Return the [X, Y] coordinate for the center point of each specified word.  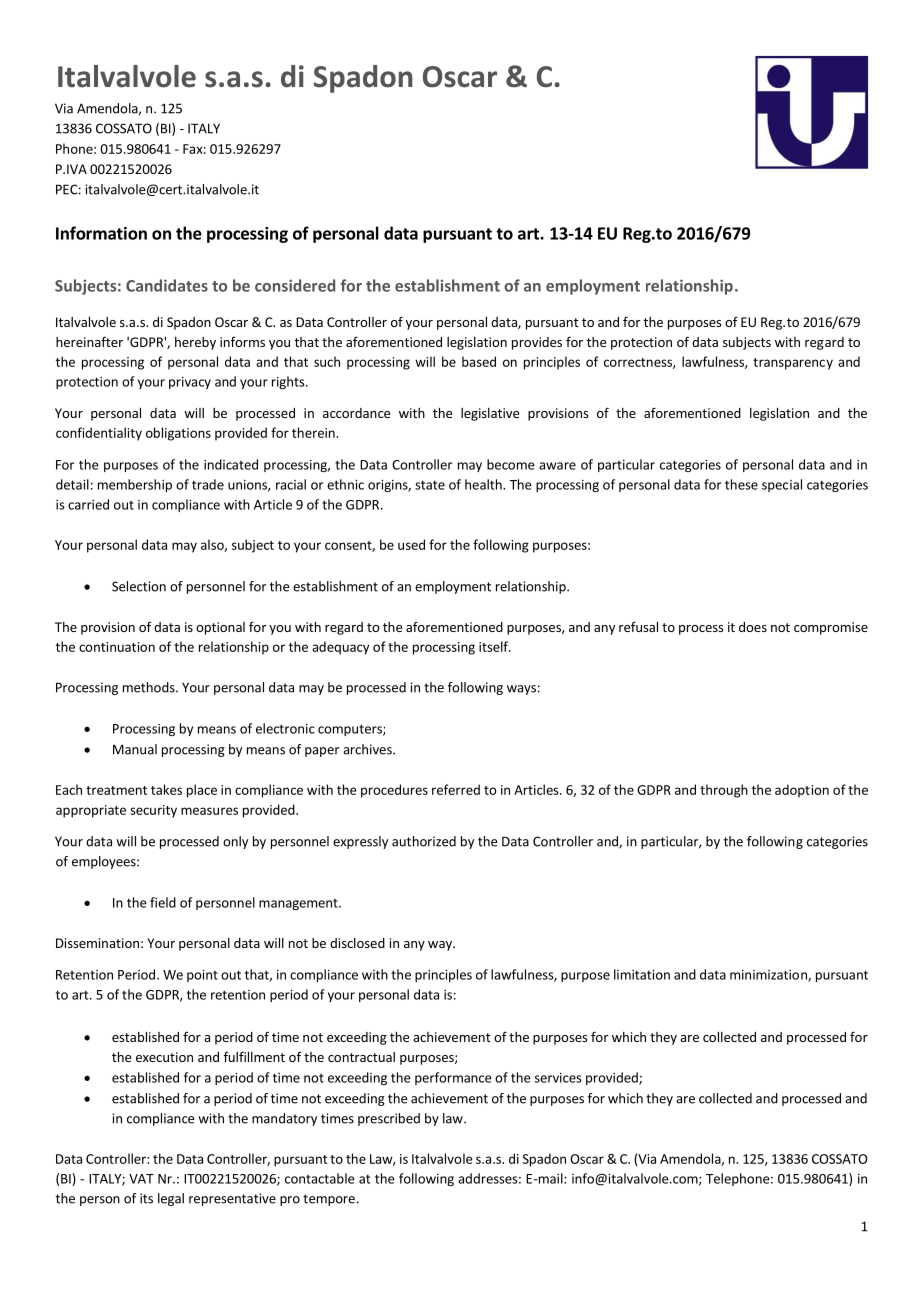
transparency [793, 364]
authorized [424, 841]
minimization [769, 976]
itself [494, 646]
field [163, 902]
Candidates [167, 285]
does [753, 627]
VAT [141, 1179]
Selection [139, 586]
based [479, 361]
